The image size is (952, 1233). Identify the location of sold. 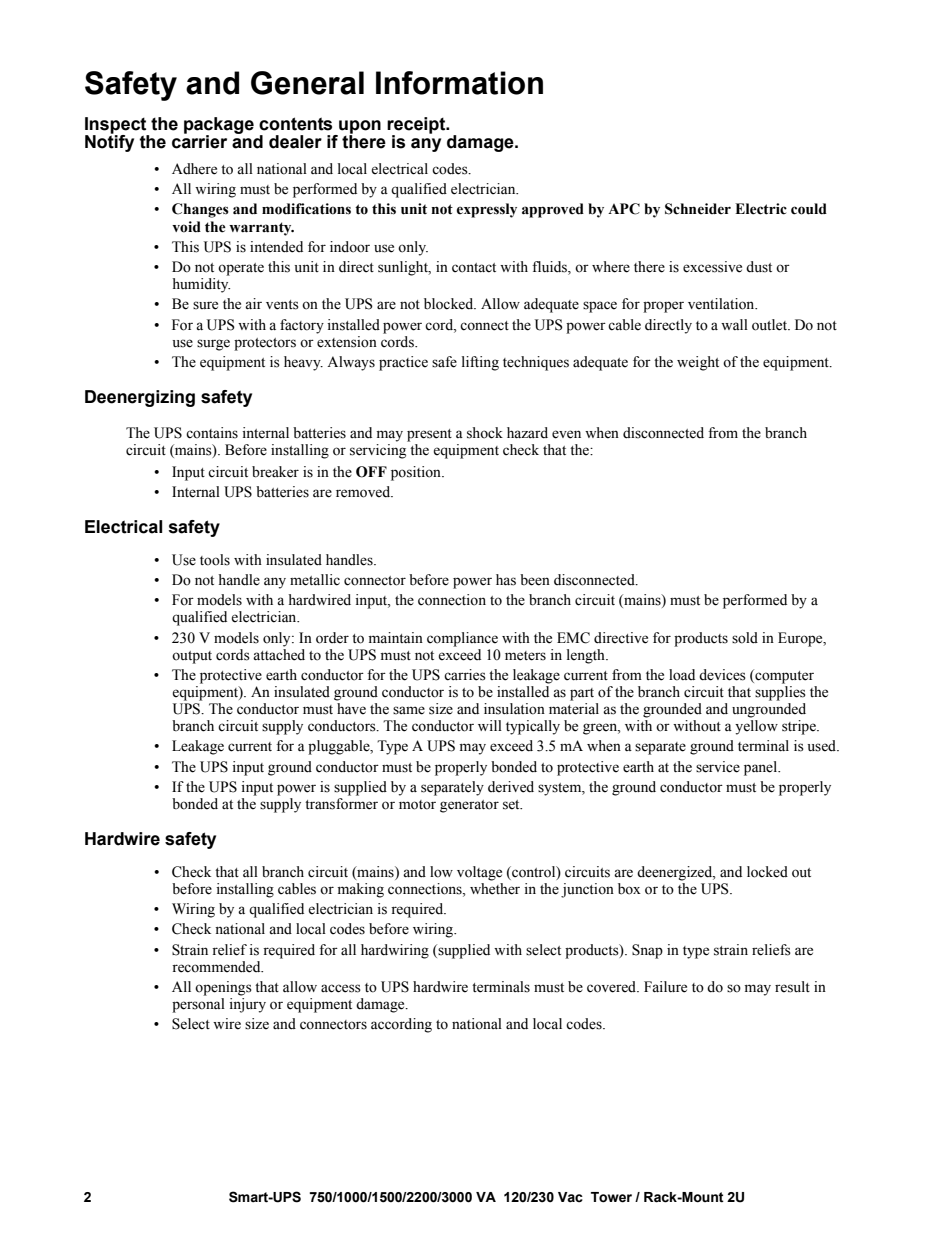
(745, 638).
